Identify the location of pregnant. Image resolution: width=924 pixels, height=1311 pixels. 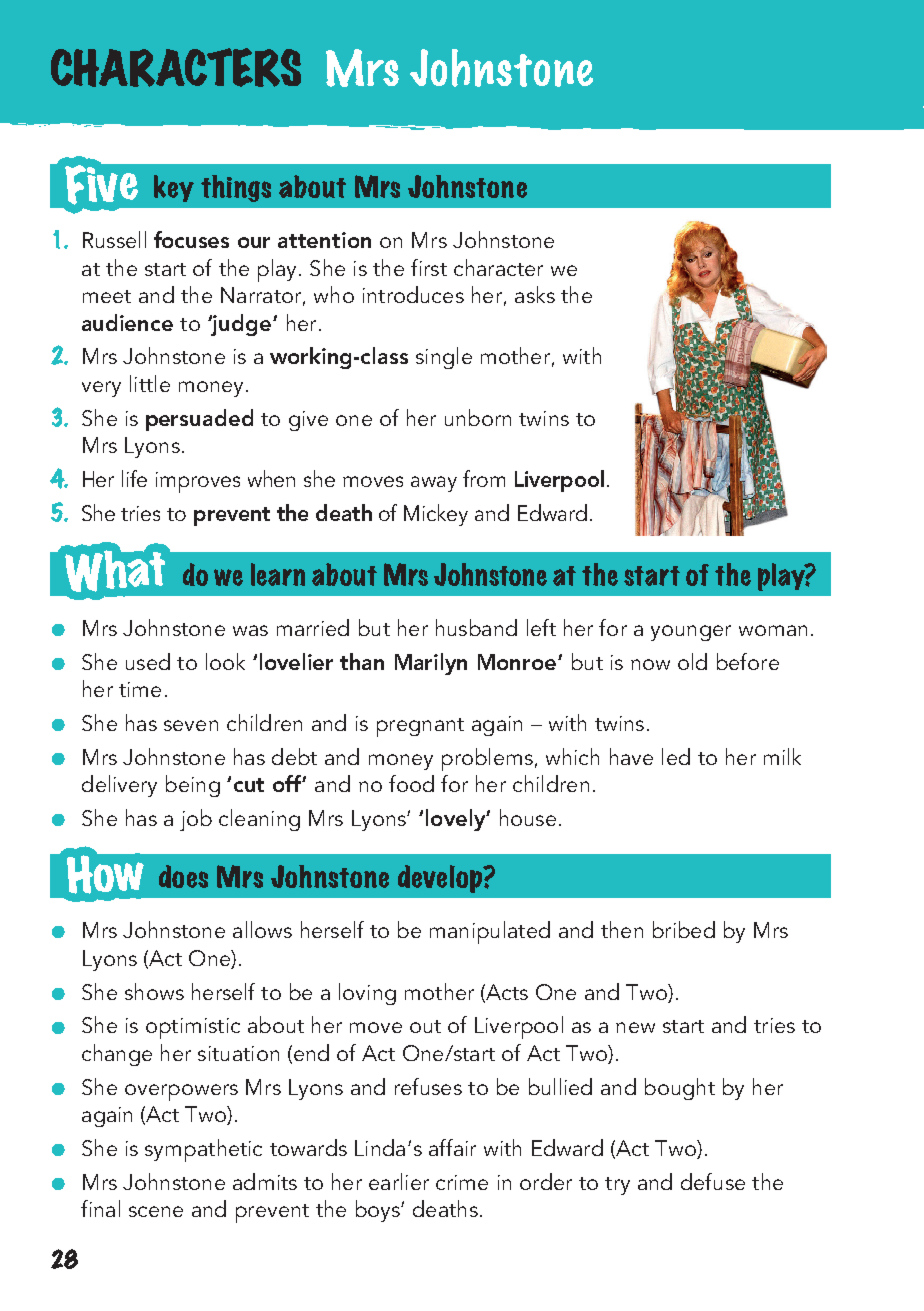
(420, 727).
